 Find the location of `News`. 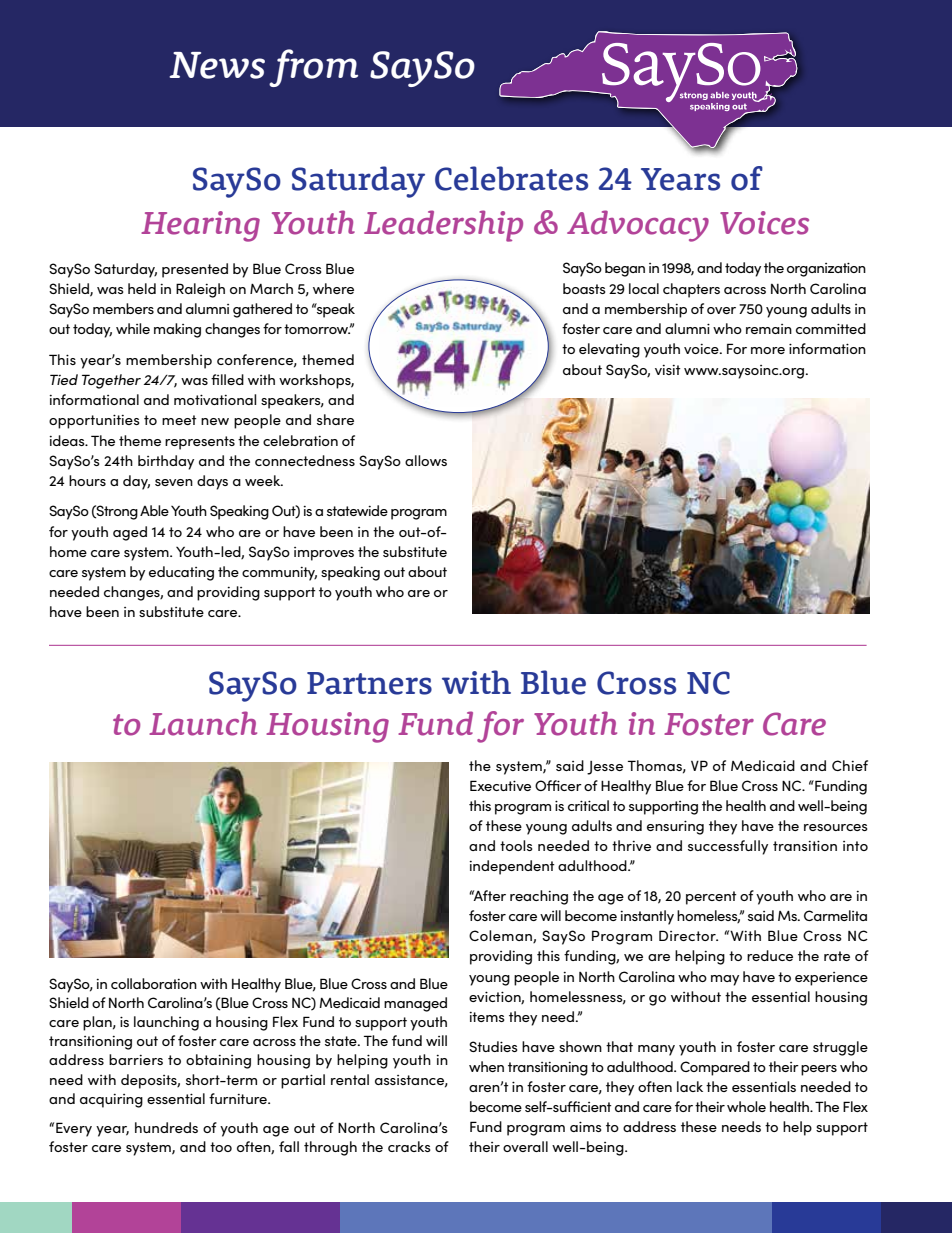

News is located at coordinates (217, 65).
